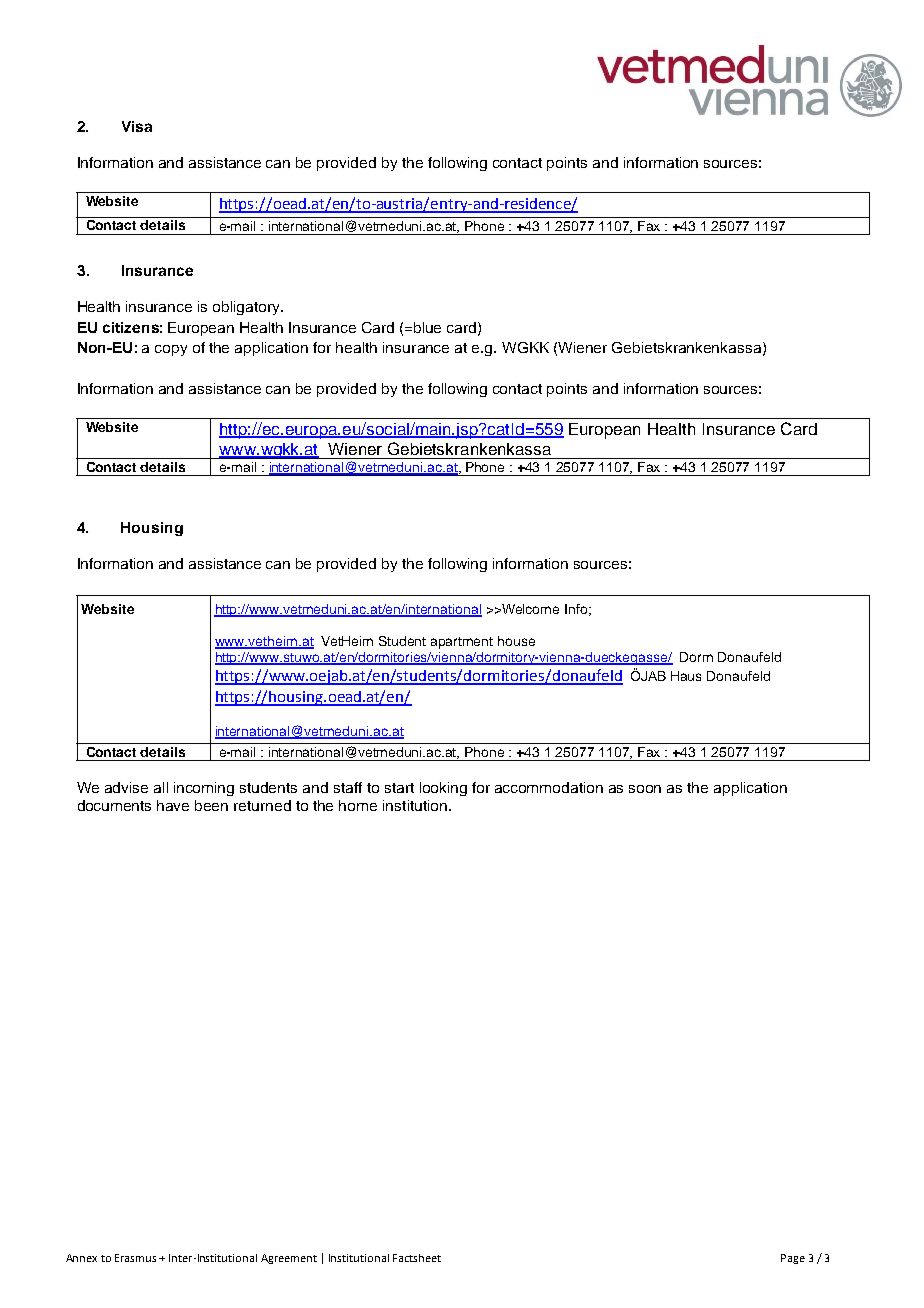  I want to click on all, so click(161, 787).
